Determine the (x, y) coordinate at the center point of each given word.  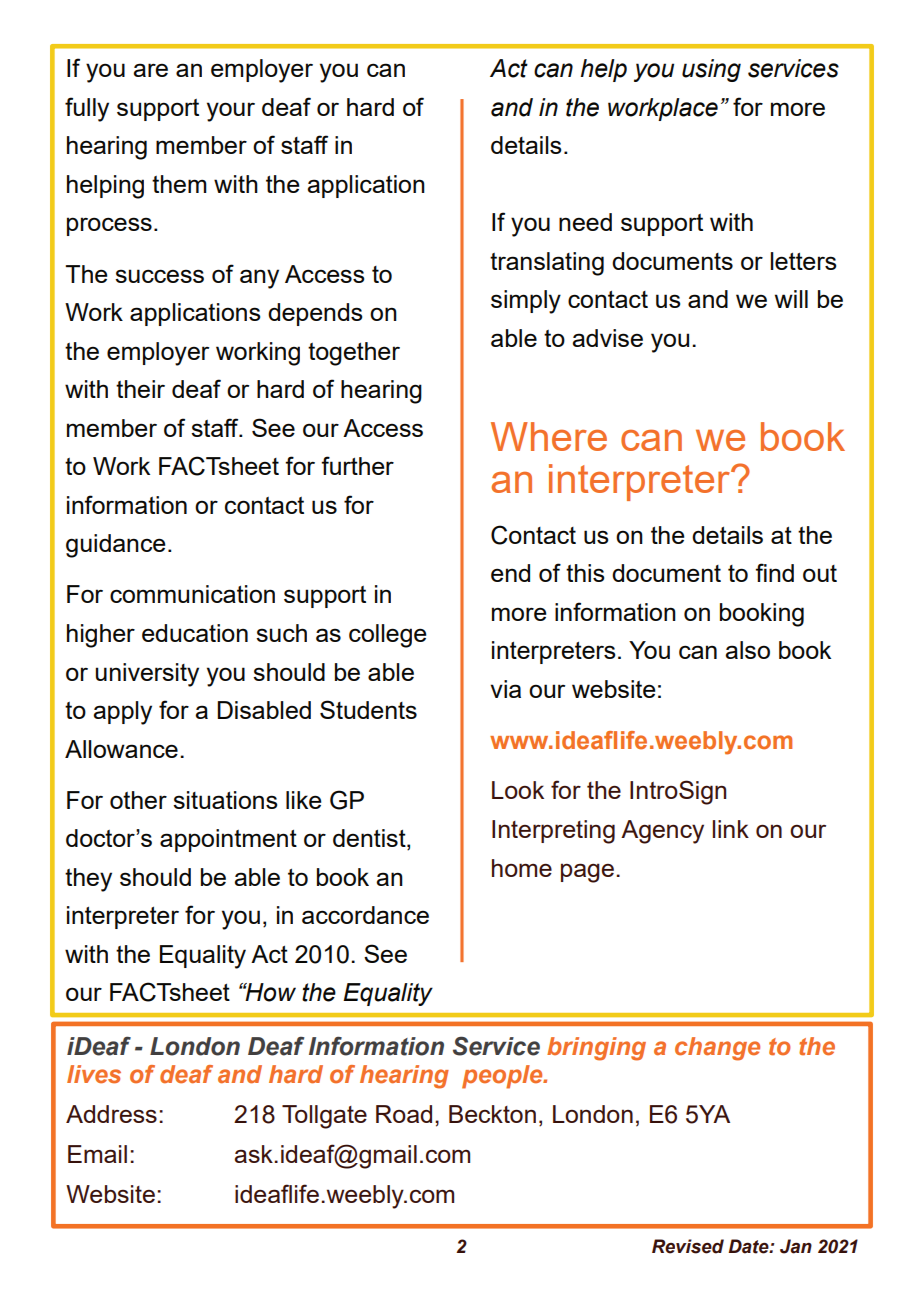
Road (404, 1114)
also (747, 650)
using (711, 70)
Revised (688, 1246)
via (505, 689)
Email (97, 1154)
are (150, 70)
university (147, 675)
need (585, 222)
